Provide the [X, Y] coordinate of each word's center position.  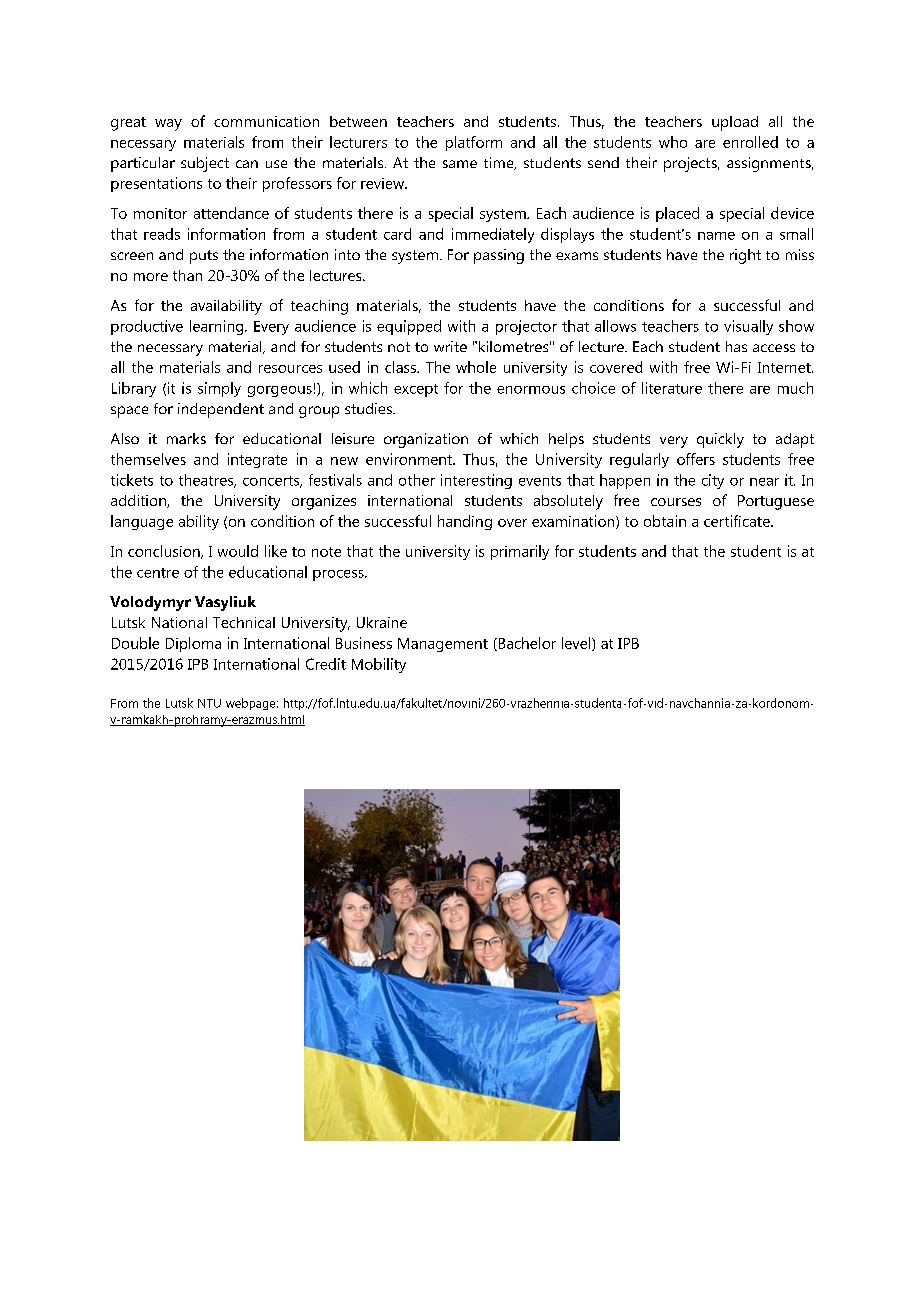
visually [748, 327]
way [168, 125]
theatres [207, 481]
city [713, 481]
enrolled [750, 142]
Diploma [193, 644]
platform [474, 143]
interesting [476, 481]
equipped [409, 327]
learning [218, 327]
